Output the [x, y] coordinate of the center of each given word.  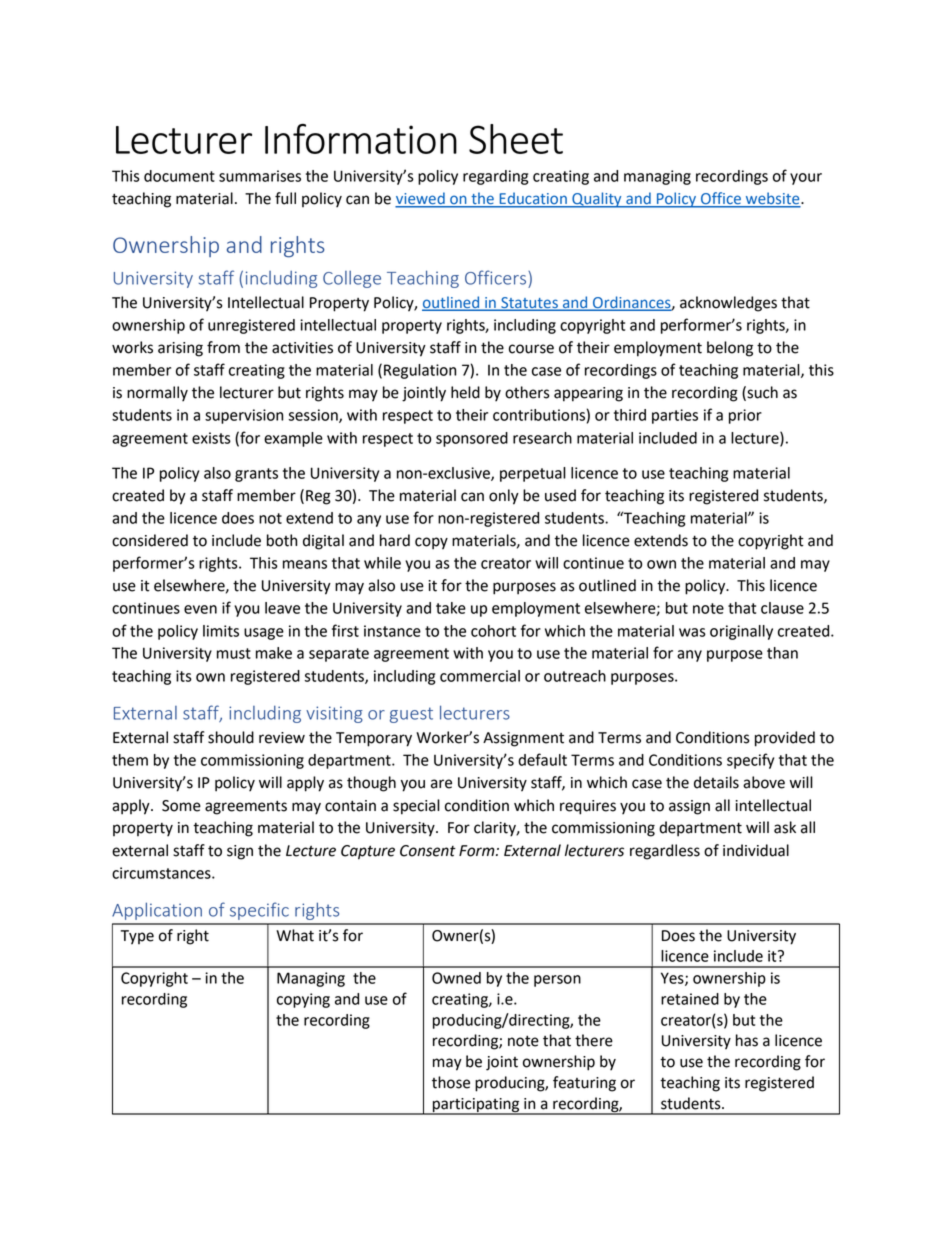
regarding [495, 177]
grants [256, 475]
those [451, 1082]
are [441, 784]
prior [745, 416]
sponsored [472, 439]
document [179, 176]
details [716, 782]
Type [137, 937]
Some [181, 806]
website [772, 199]
